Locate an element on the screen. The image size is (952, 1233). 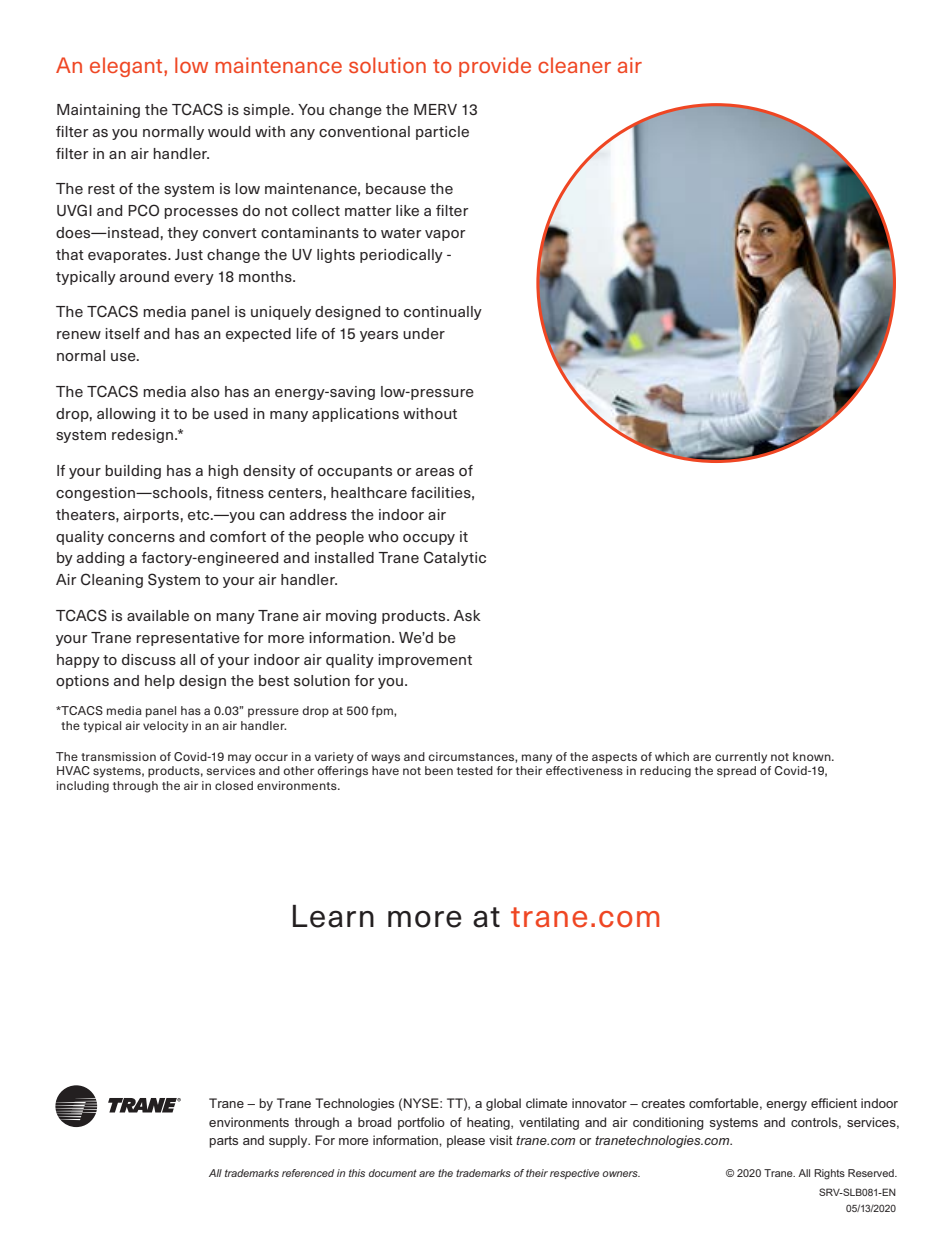
known is located at coordinates (813, 756).
